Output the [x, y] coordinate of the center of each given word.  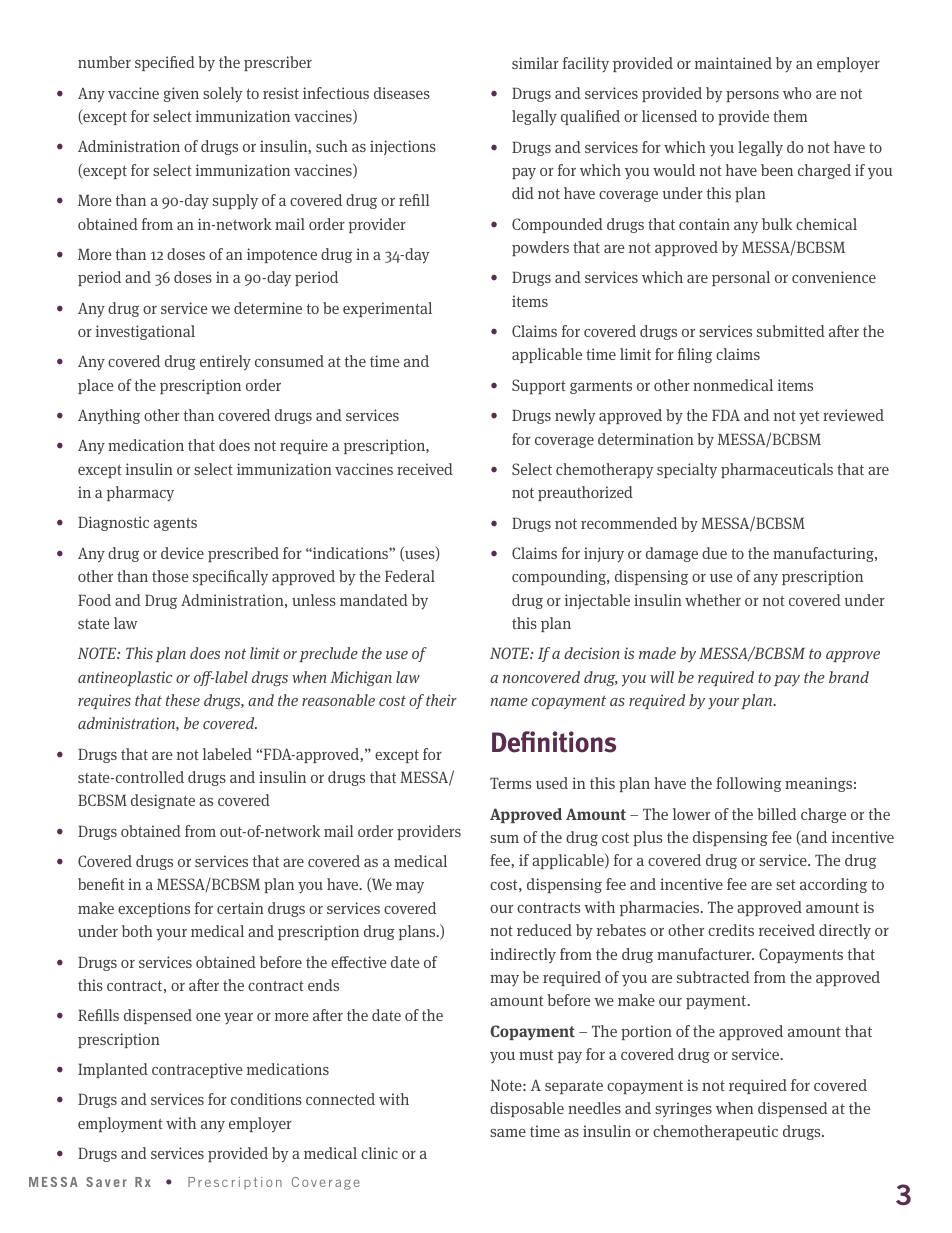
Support [539, 386]
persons [752, 96]
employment [120, 1124]
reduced [544, 930]
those [170, 576]
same [508, 1133]
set [785, 885]
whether [713, 600]
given [181, 94]
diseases [402, 93]
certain [240, 908]
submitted [791, 331]
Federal [410, 576]
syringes [683, 1110]
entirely [225, 363]
